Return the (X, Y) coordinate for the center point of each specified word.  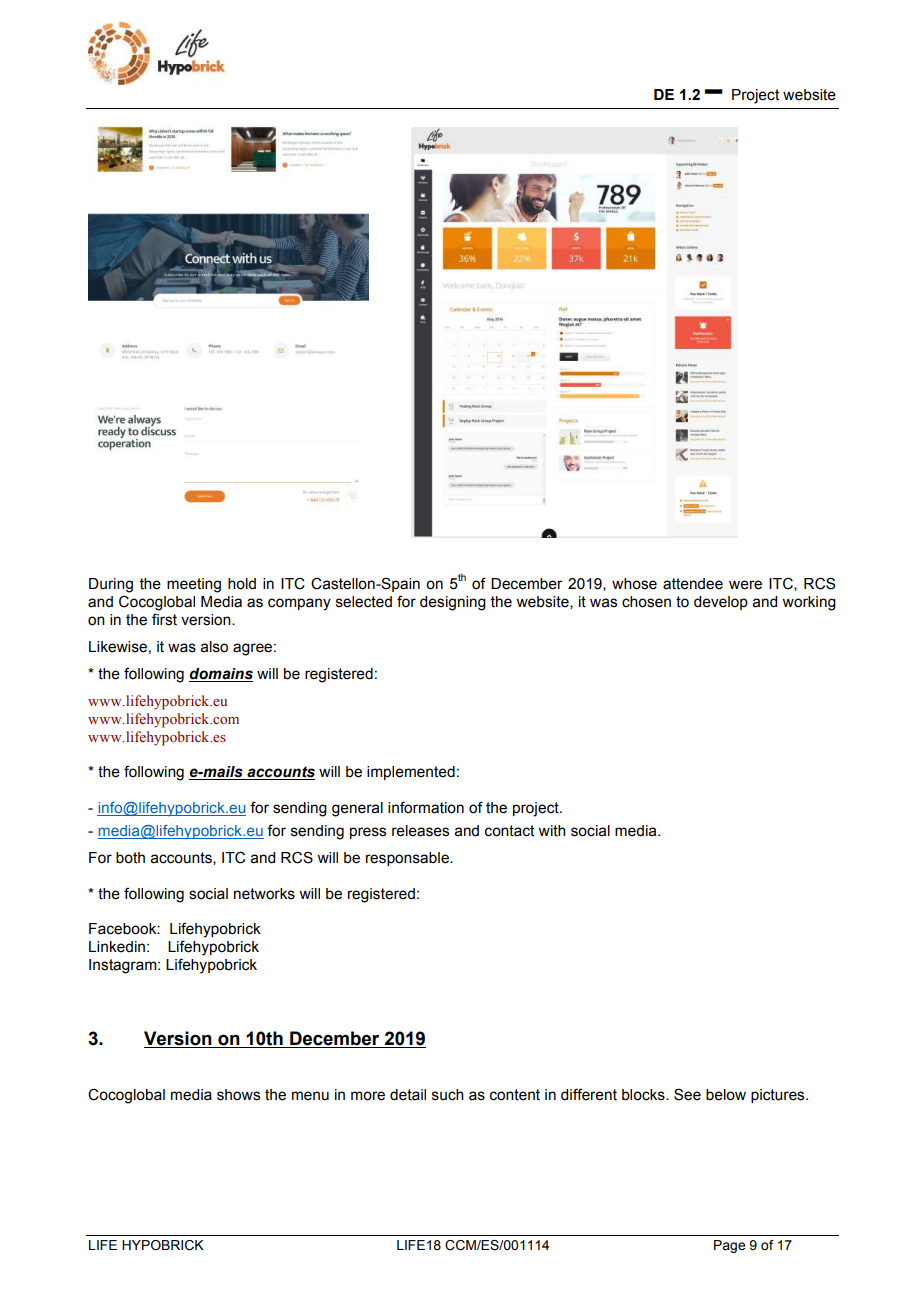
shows (238, 1095)
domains (221, 674)
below (726, 1095)
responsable (408, 859)
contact (509, 831)
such (448, 1095)
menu (310, 1096)
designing (453, 603)
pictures (779, 1096)
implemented (411, 773)
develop (721, 603)
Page (729, 1246)
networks (264, 894)
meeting (194, 585)
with (552, 831)
